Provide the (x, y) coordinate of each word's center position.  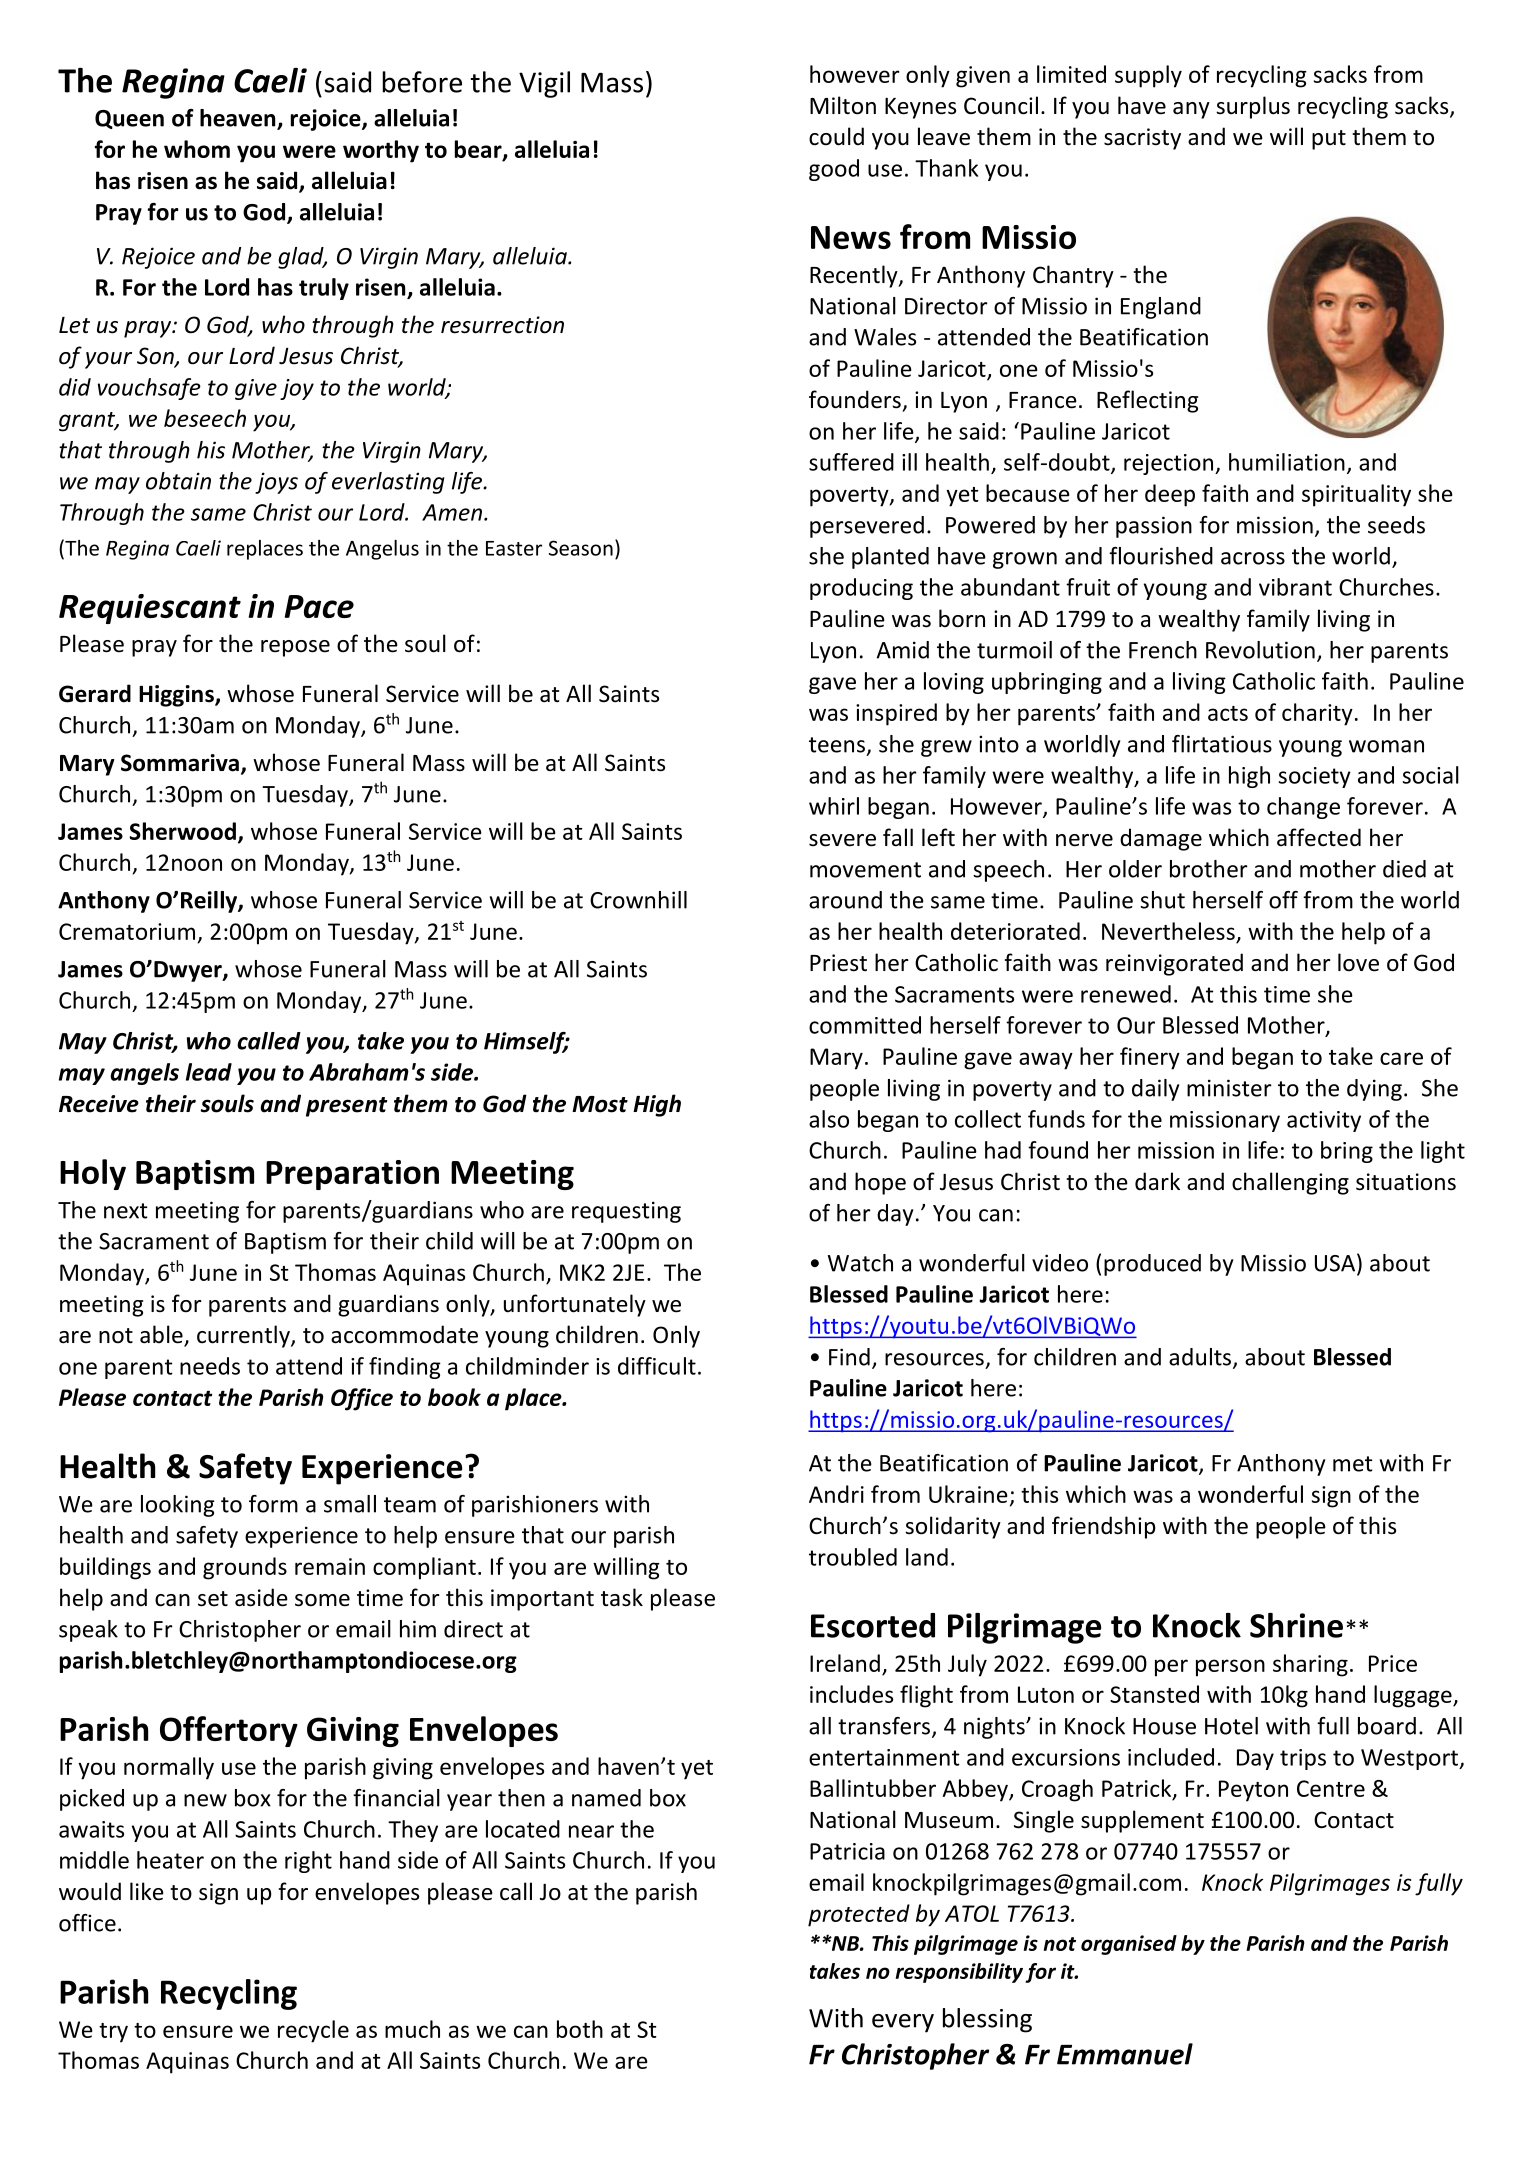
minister (1229, 1088)
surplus (1253, 107)
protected (859, 1915)
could (836, 136)
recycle (313, 2031)
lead (209, 1072)
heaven (239, 119)
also (829, 1119)
